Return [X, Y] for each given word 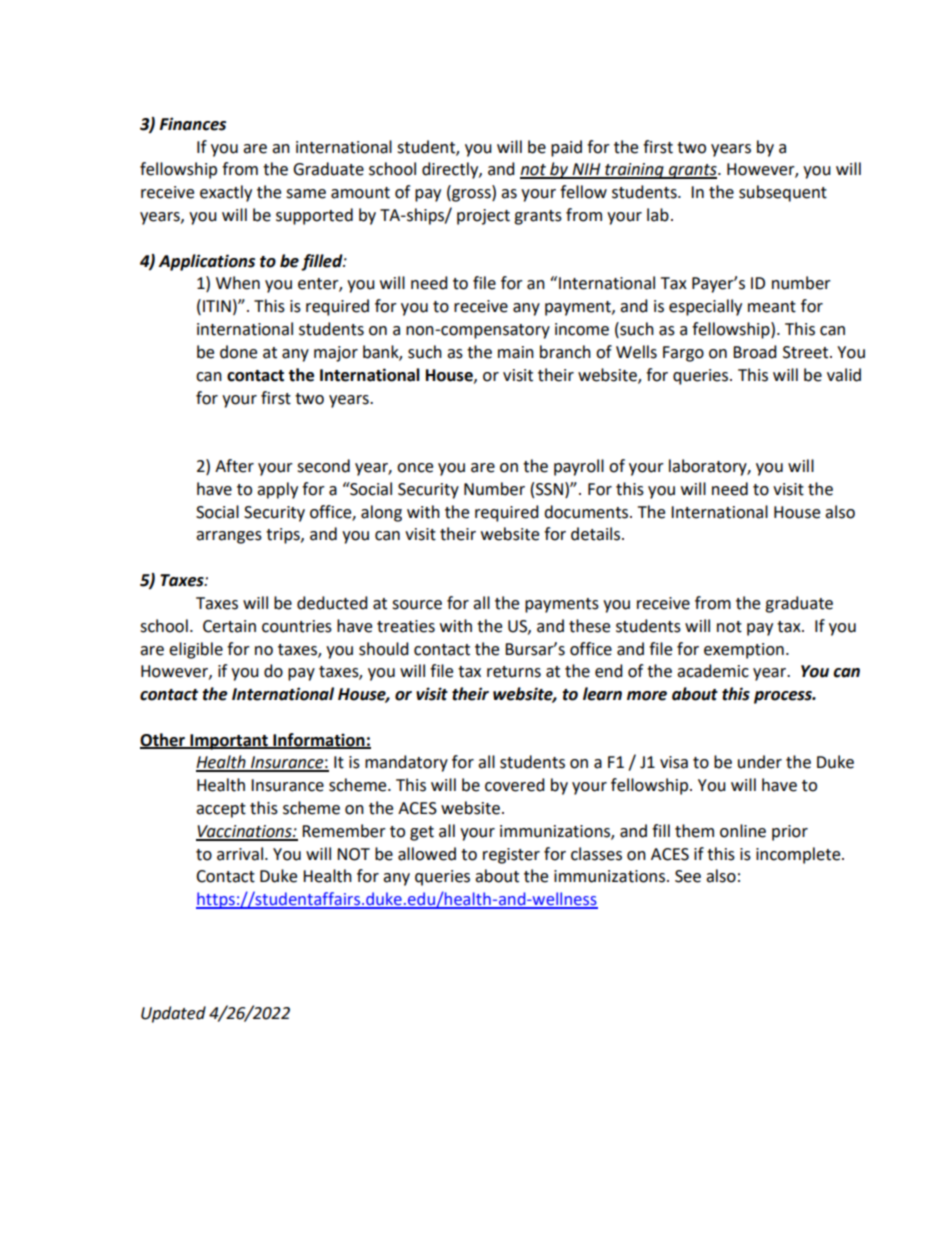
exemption [744, 651]
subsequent [783, 193]
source [417, 605]
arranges [229, 537]
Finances [192, 124]
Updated [173, 1014]
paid [566, 148]
